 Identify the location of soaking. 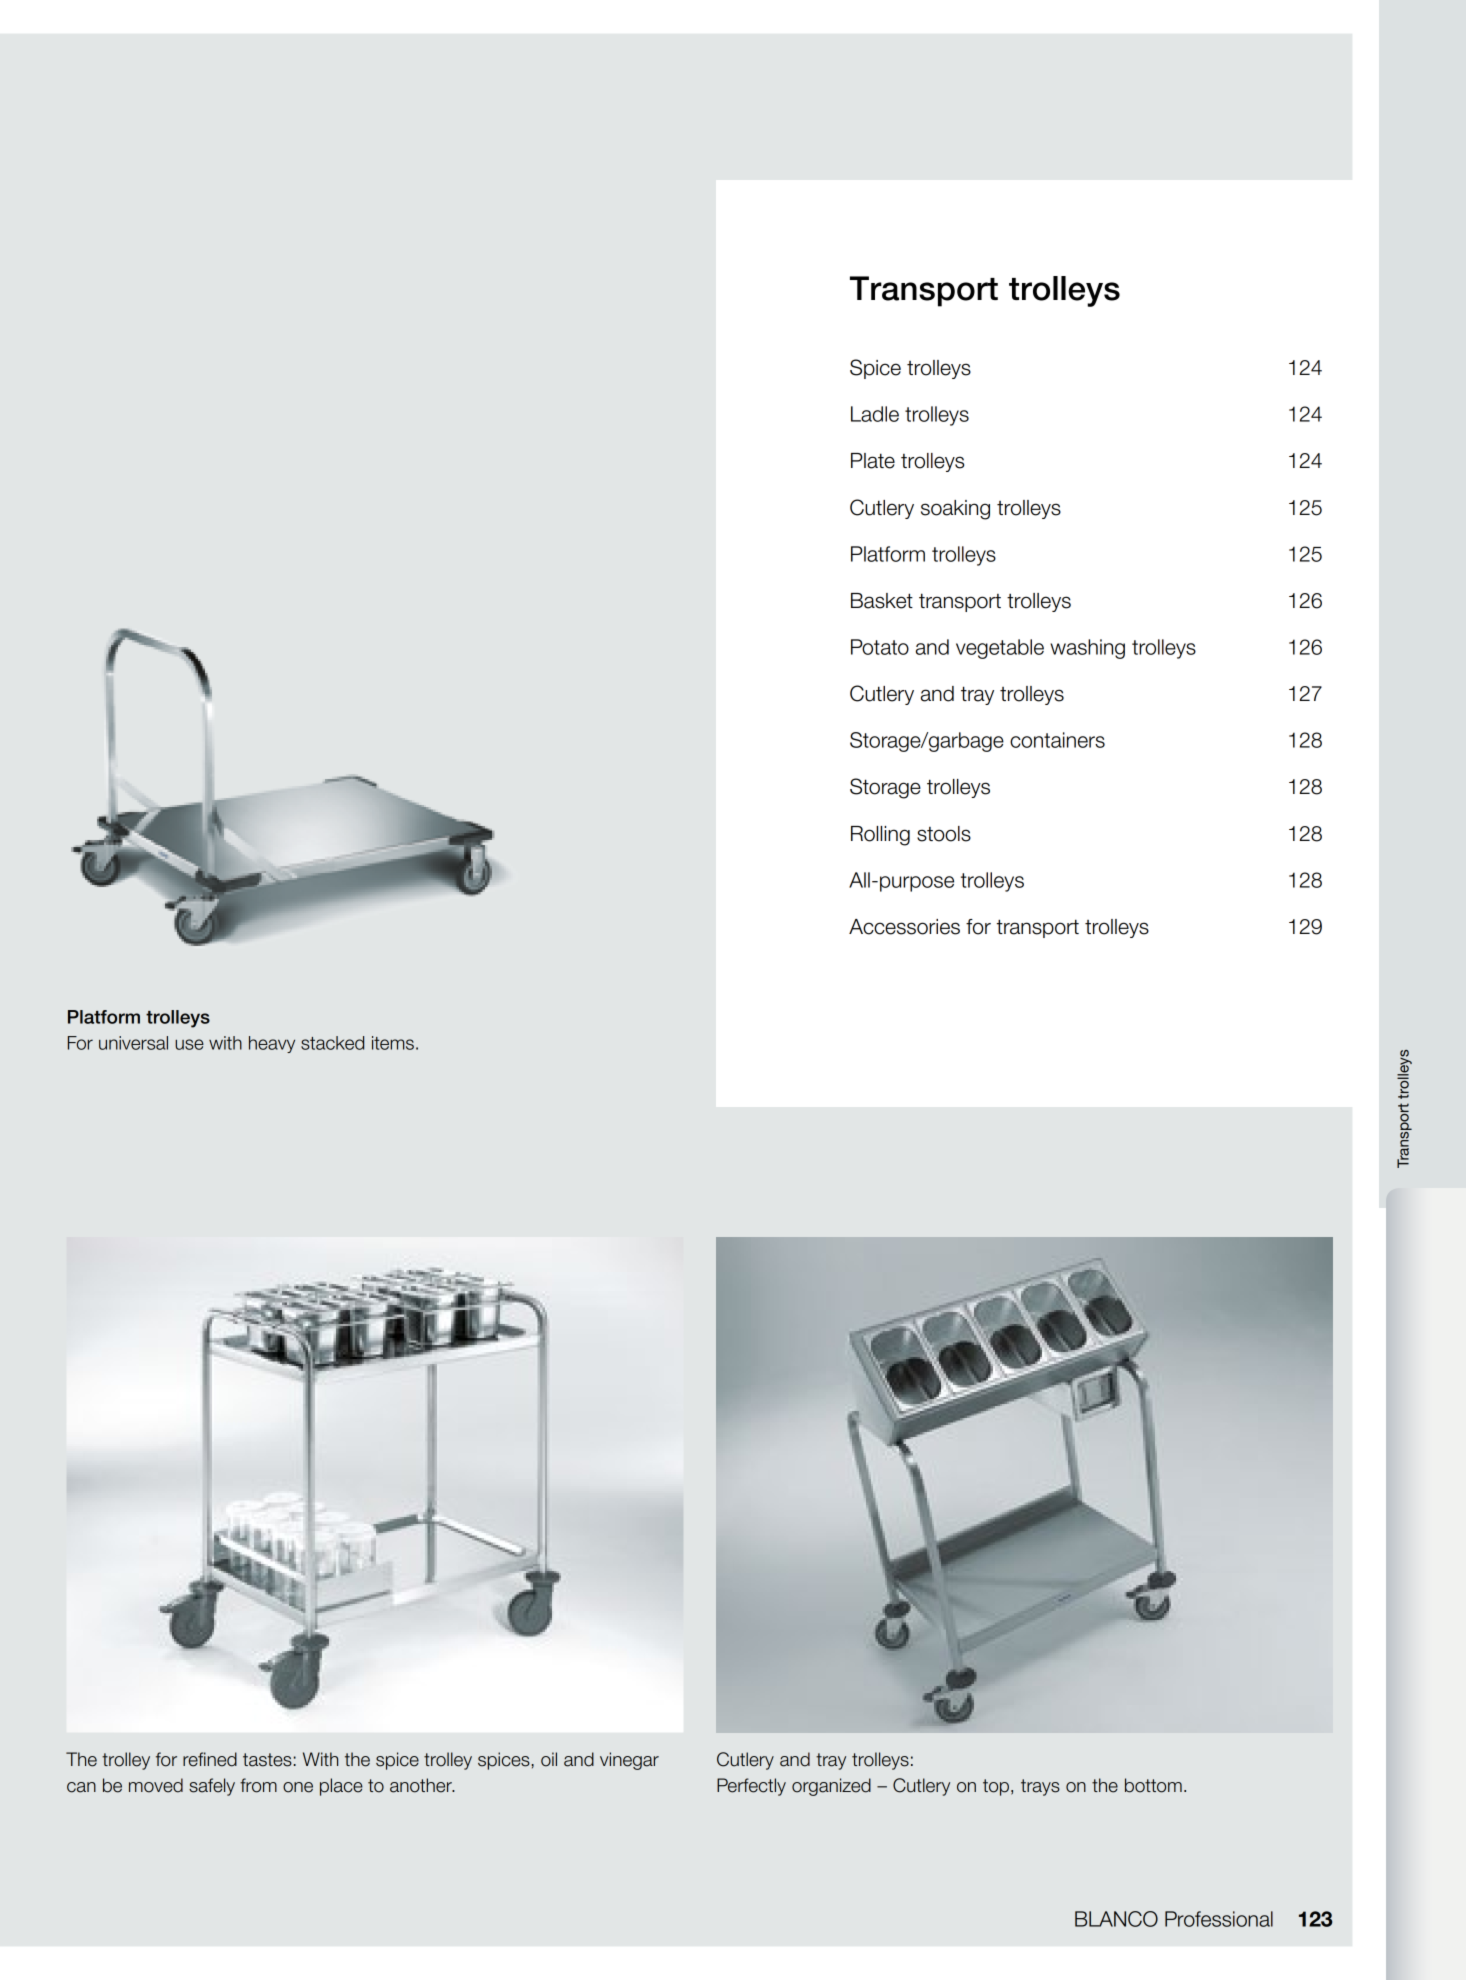
(955, 510).
